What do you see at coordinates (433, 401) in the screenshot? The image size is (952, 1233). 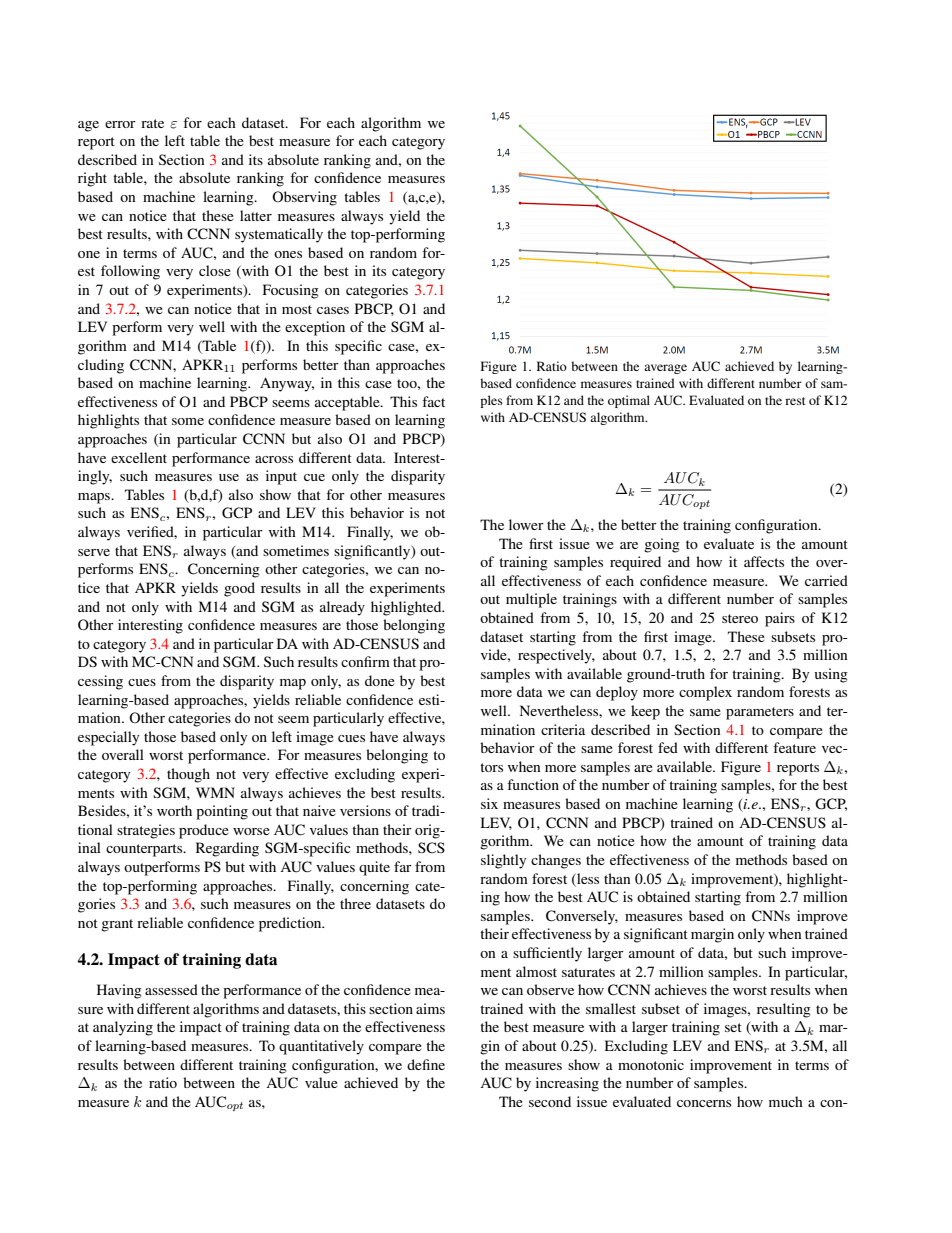 I see `fact` at bounding box center [433, 401].
